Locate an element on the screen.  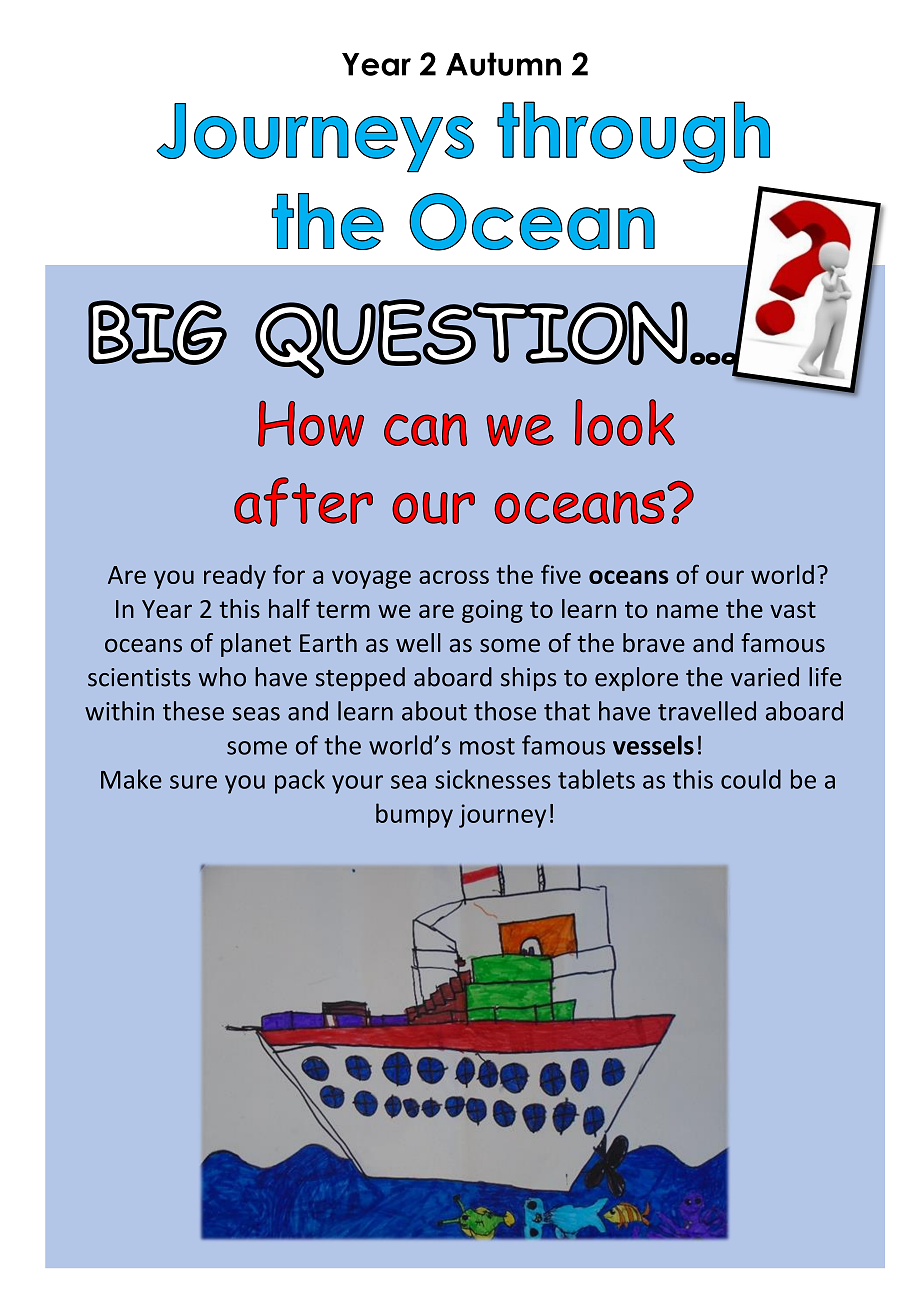
vast is located at coordinates (793, 609).
